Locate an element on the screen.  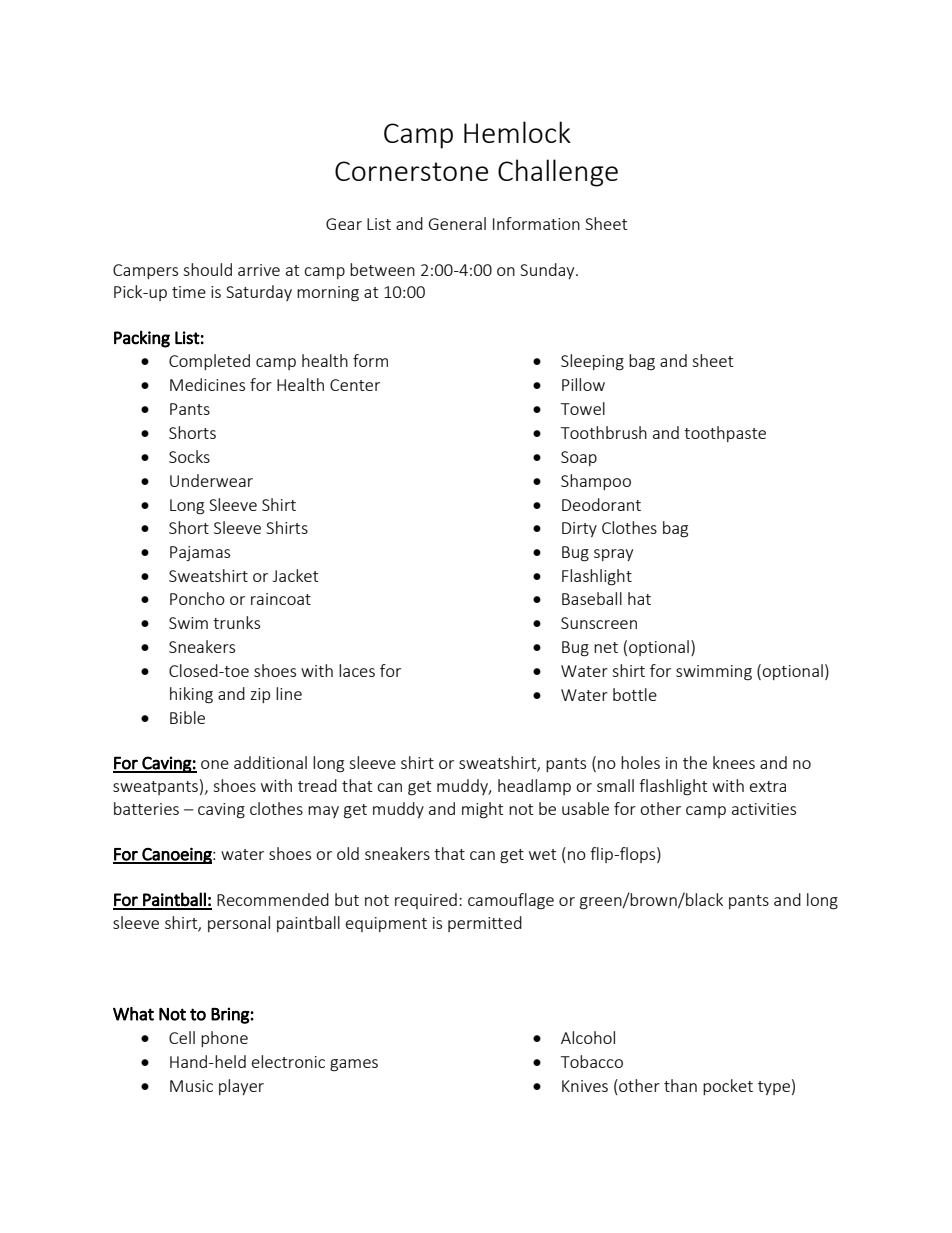
phone is located at coordinates (224, 1039).
